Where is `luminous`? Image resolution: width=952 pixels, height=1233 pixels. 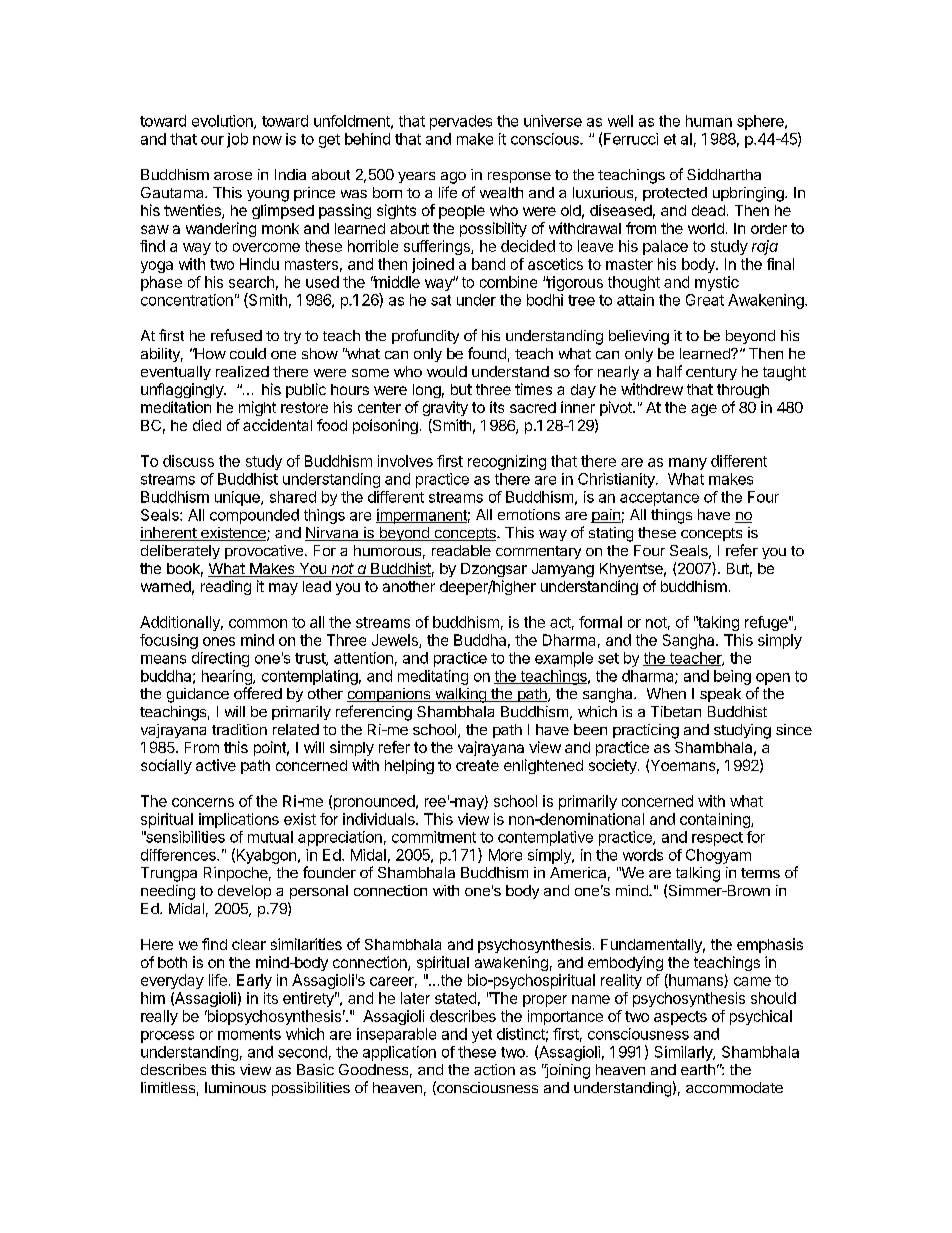
luminous is located at coordinates (235, 1087).
